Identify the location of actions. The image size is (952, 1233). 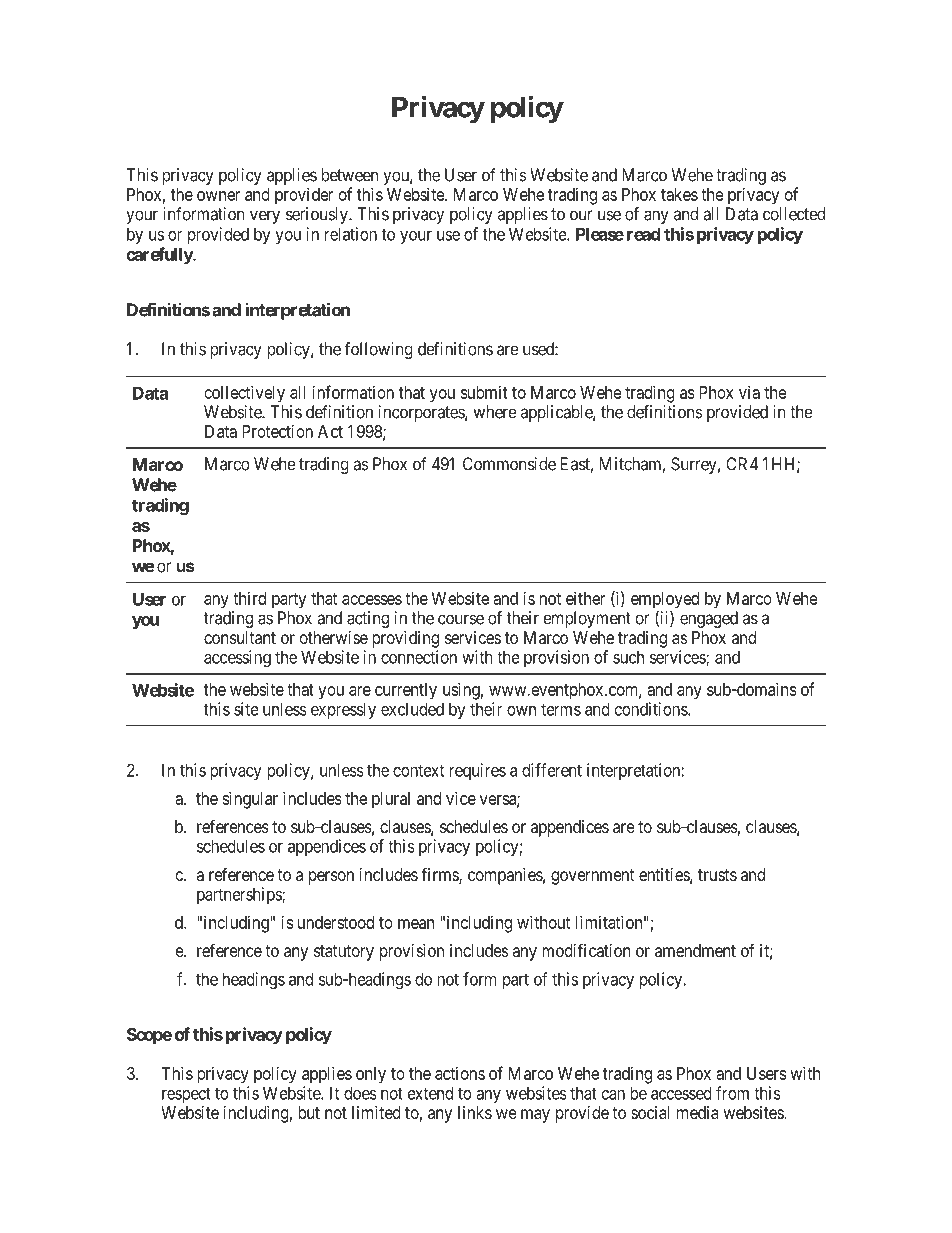
(460, 1073).
